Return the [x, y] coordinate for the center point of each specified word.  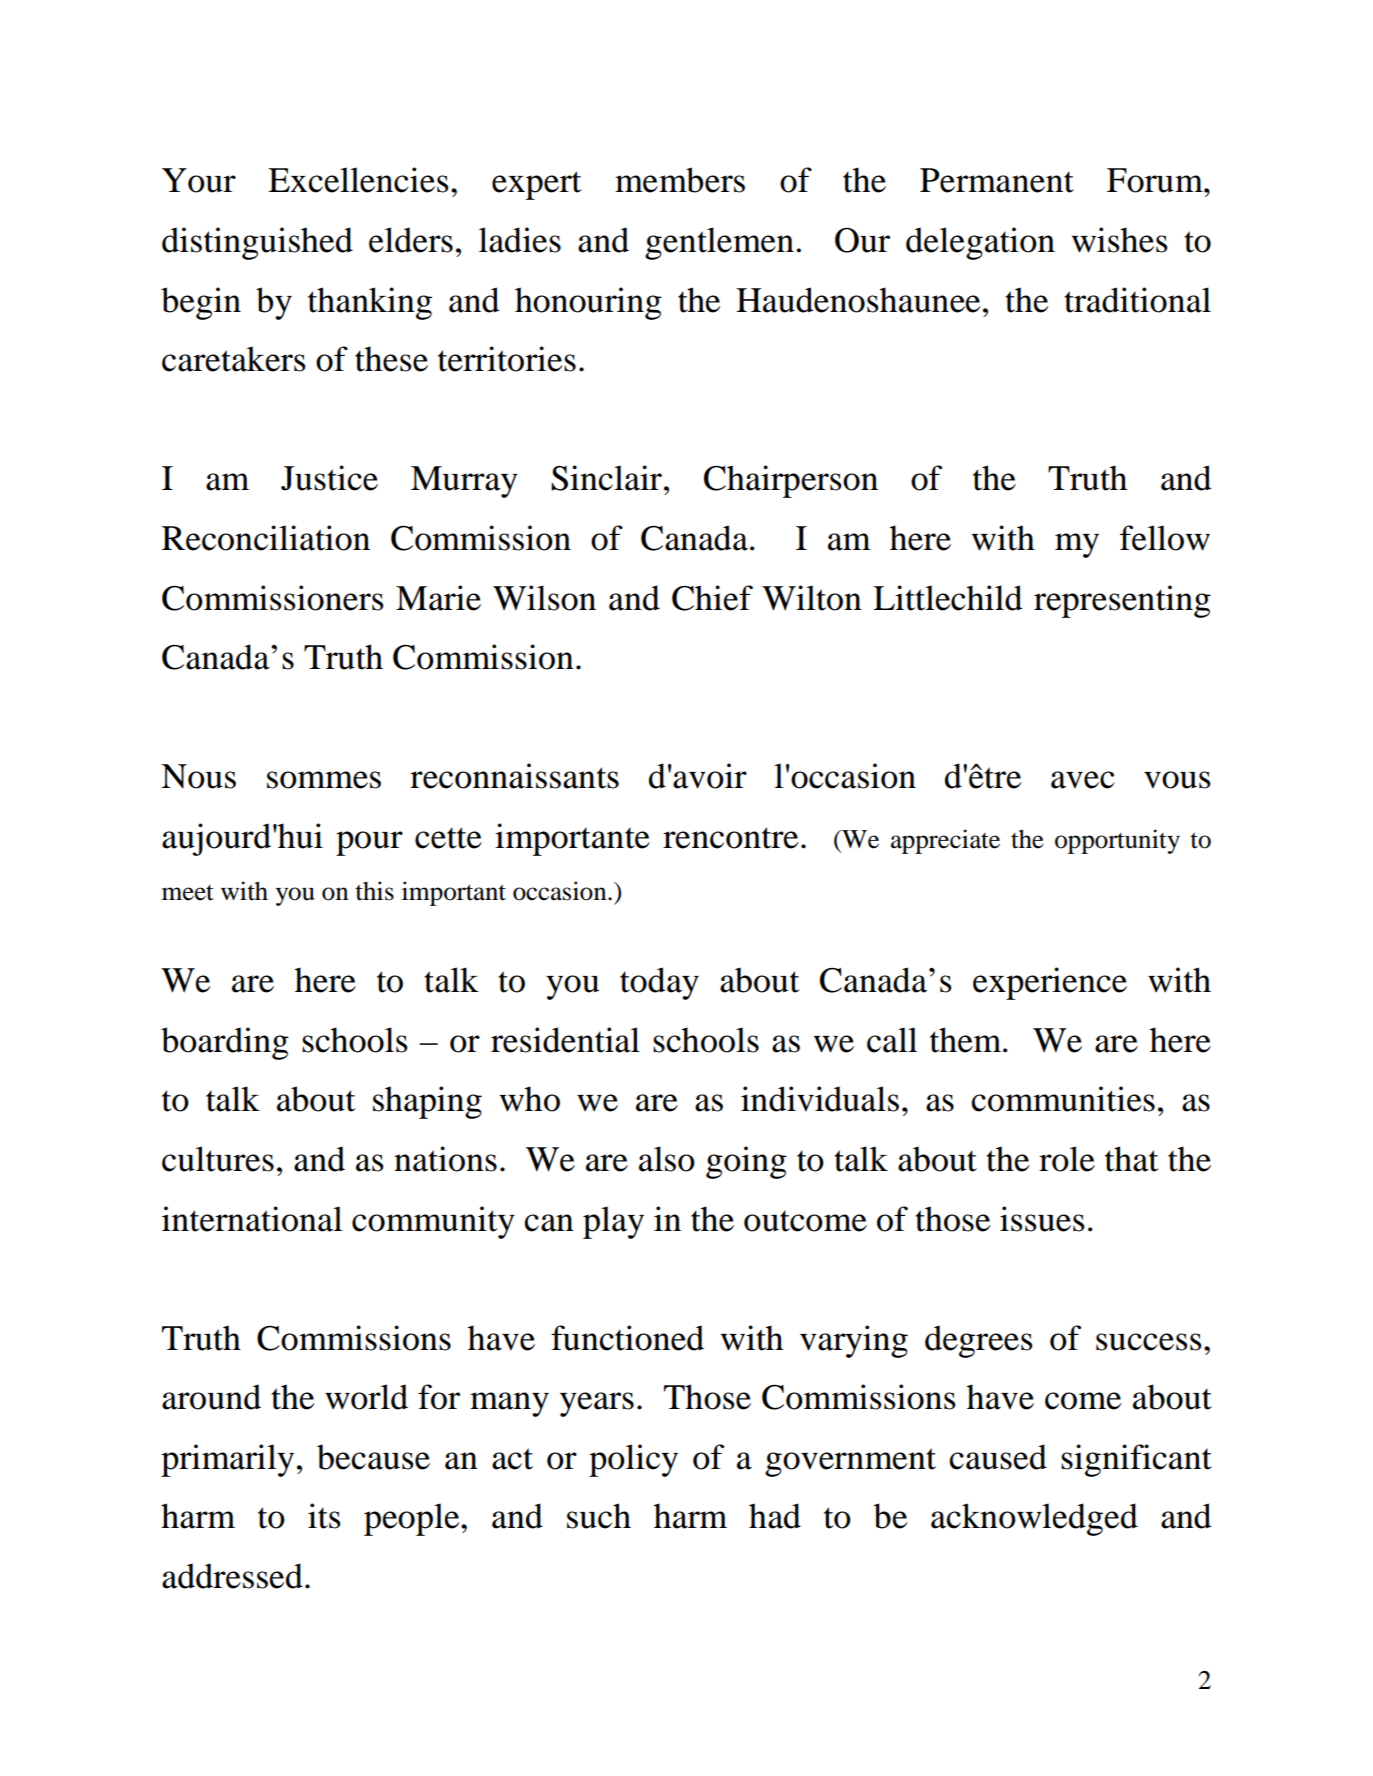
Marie [438, 598]
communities [1063, 1099]
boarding [225, 1043]
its [324, 1516]
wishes [1120, 240]
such [599, 1516]
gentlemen [719, 243]
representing [1122, 601]
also [667, 1159]
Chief [712, 598]
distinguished [257, 243]
